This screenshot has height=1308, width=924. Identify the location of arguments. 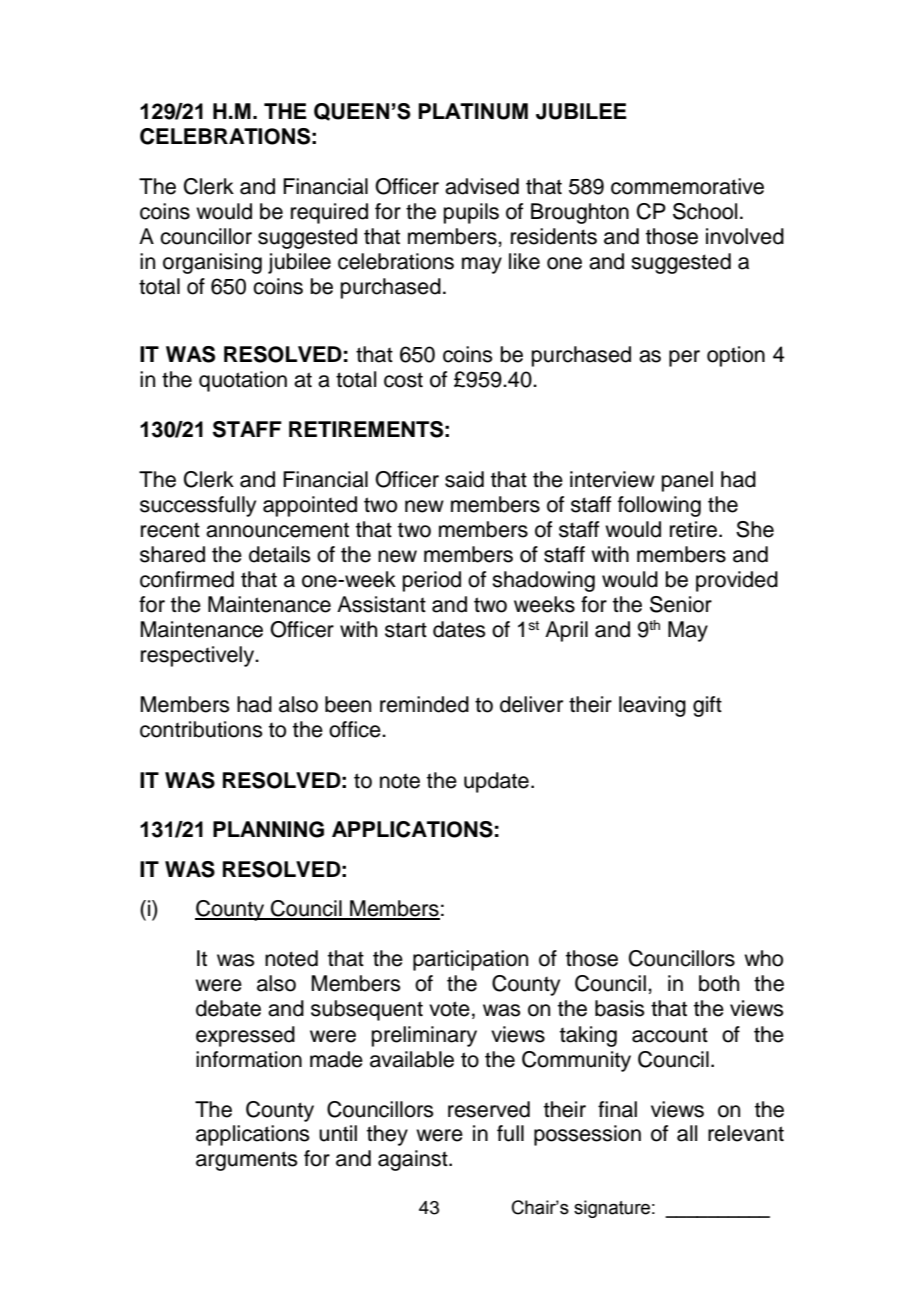
(247, 1161).
